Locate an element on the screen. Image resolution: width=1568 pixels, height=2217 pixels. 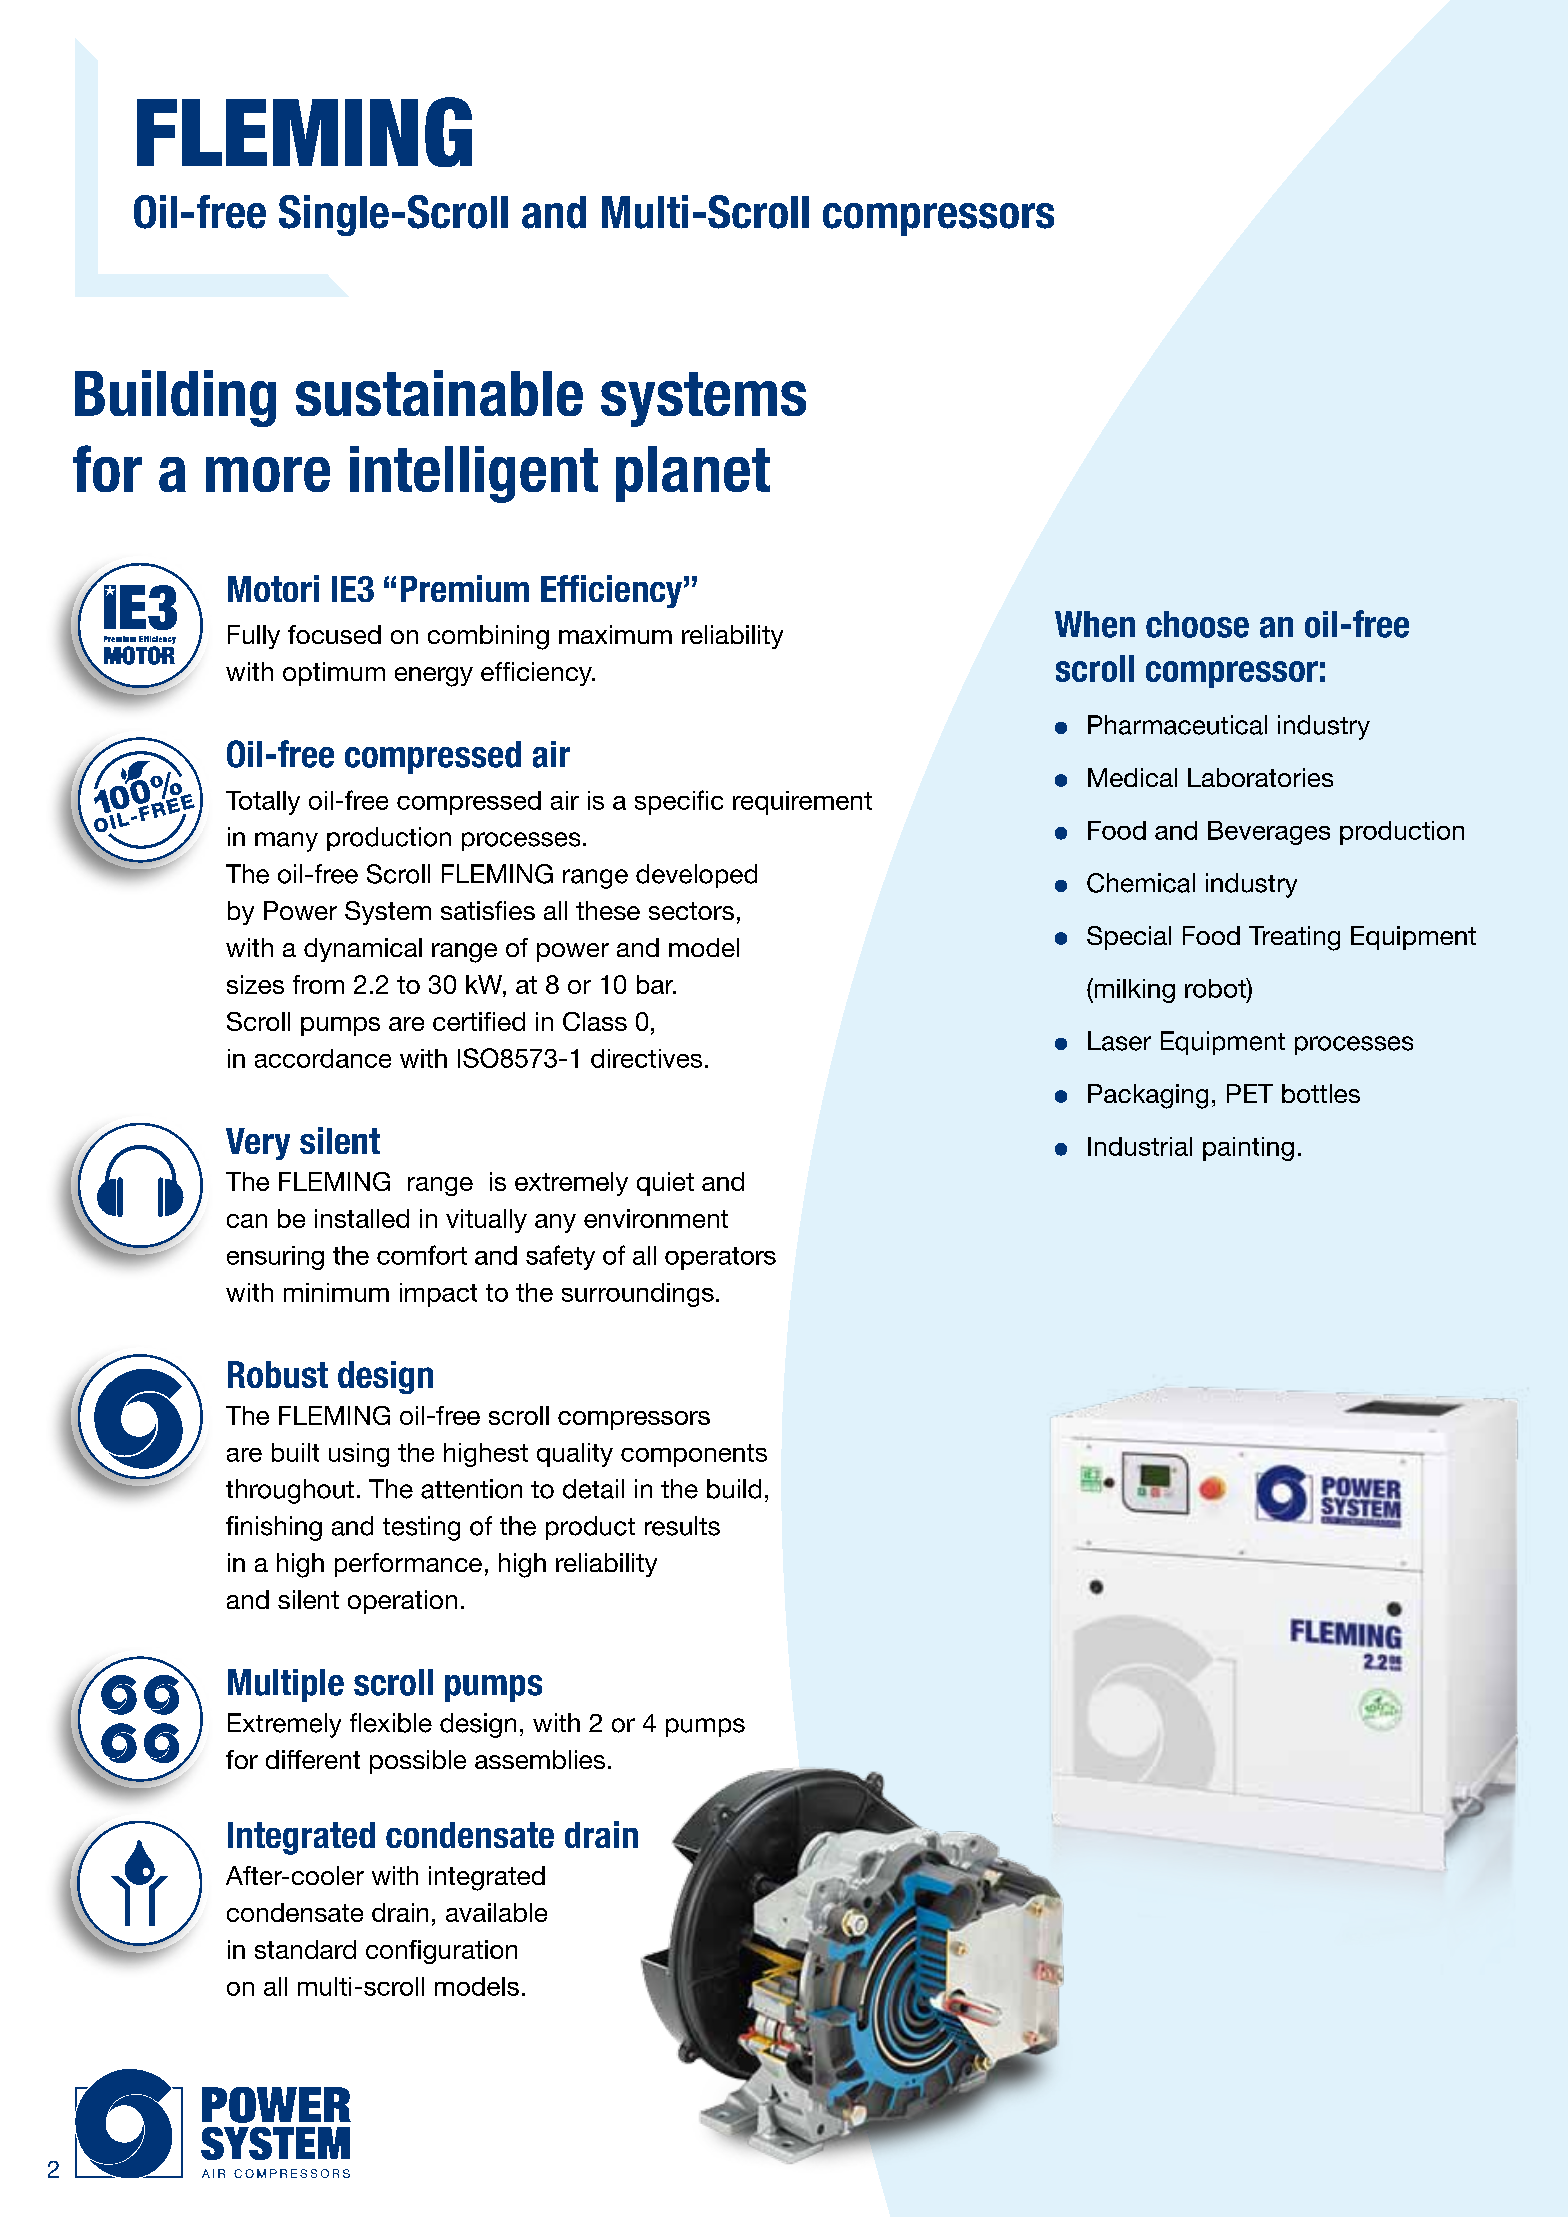
available is located at coordinates (496, 1912).
